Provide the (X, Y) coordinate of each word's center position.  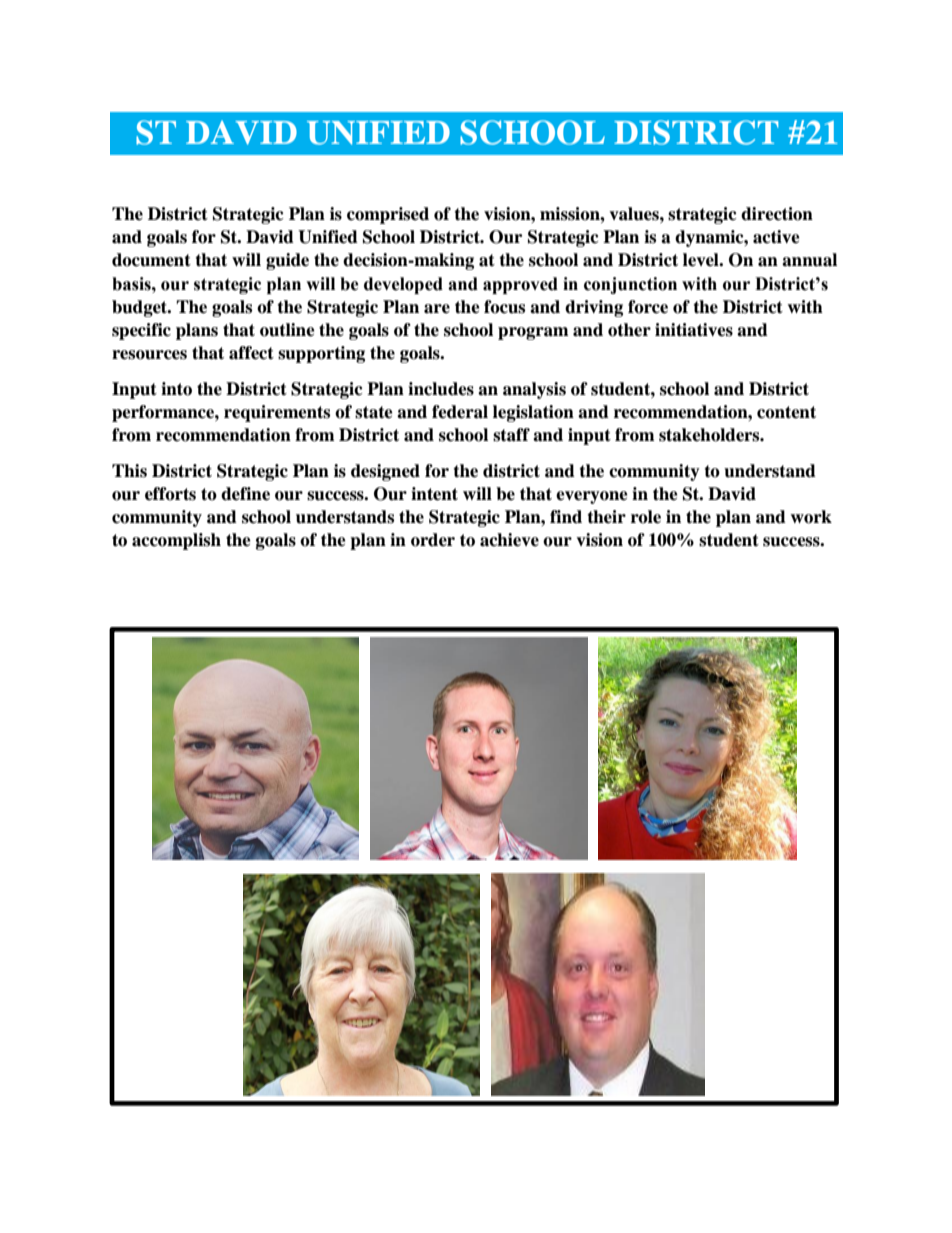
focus (504, 307)
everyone (592, 497)
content (786, 412)
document (151, 260)
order (433, 540)
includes (441, 389)
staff (511, 435)
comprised (388, 215)
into (176, 389)
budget (141, 308)
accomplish (176, 541)
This (129, 471)
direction (777, 214)
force (648, 307)
